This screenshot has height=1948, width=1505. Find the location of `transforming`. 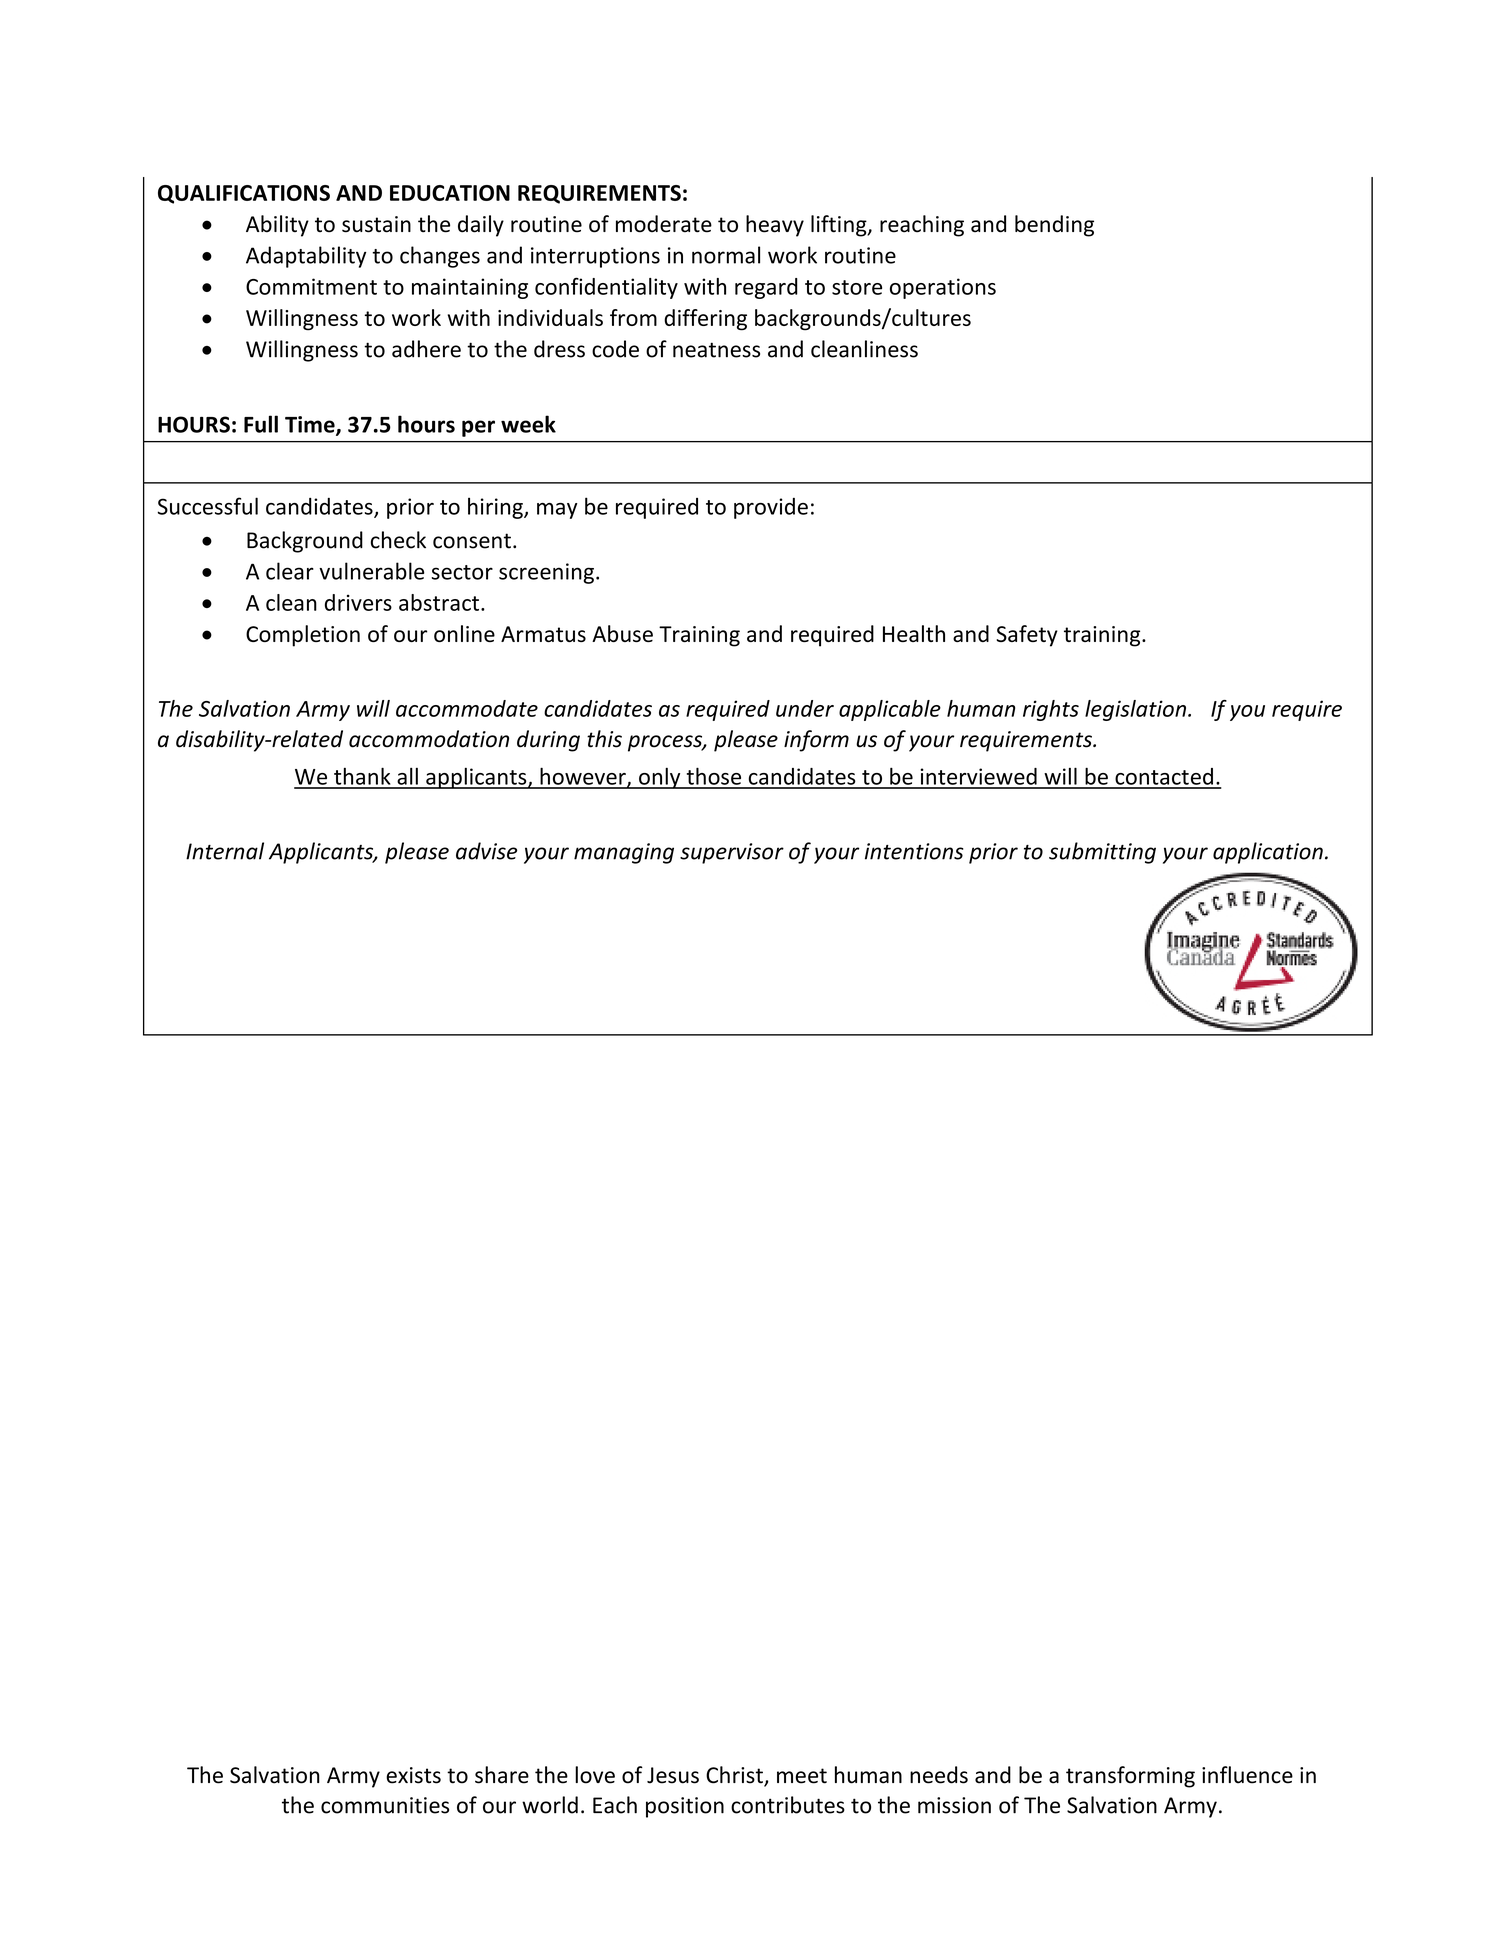

transforming is located at coordinates (1130, 1777).
